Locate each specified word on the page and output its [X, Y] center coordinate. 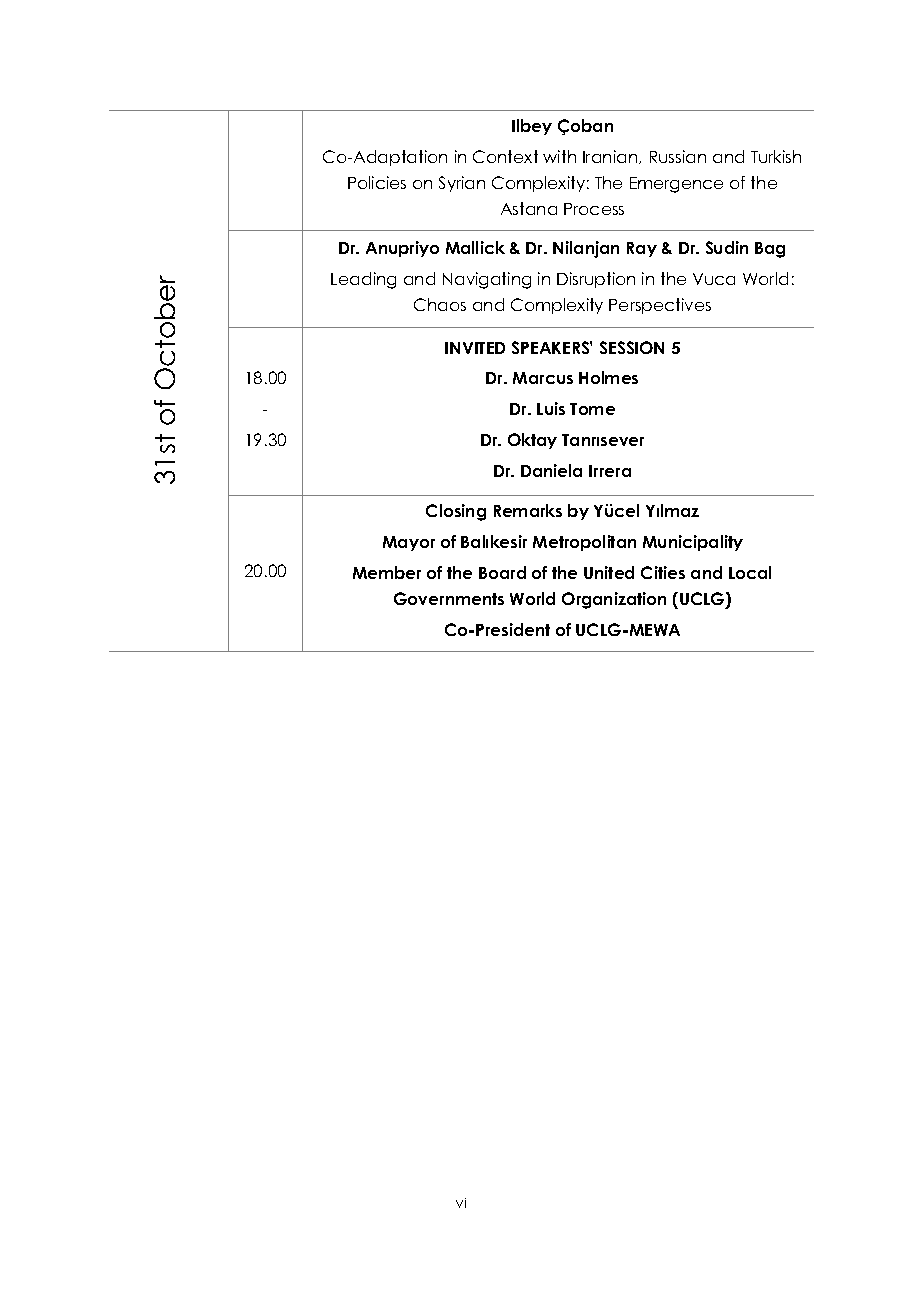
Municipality [693, 543]
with [559, 156]
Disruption [596, 280]
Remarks [528, 510]
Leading [363, 280]
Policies [377, 182]
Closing [456, 512]
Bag [770, 250]
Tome [592, 409]
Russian [678, 156]
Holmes [608, 377]
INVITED [475, 348]
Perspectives [660, 306]
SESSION [632, 347]
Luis [551, 408]
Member [387, 572]
